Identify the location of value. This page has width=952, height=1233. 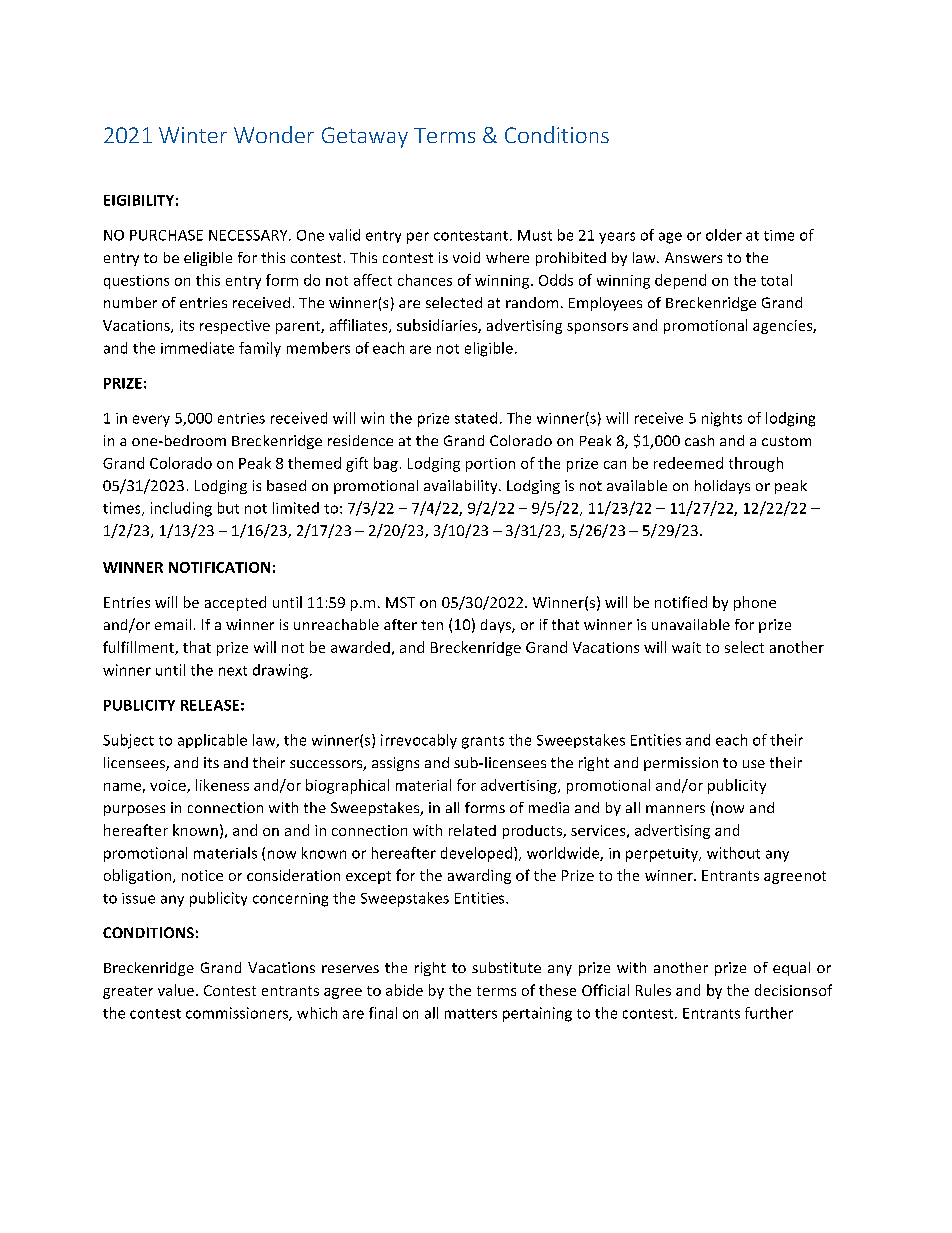
(176, 990).
